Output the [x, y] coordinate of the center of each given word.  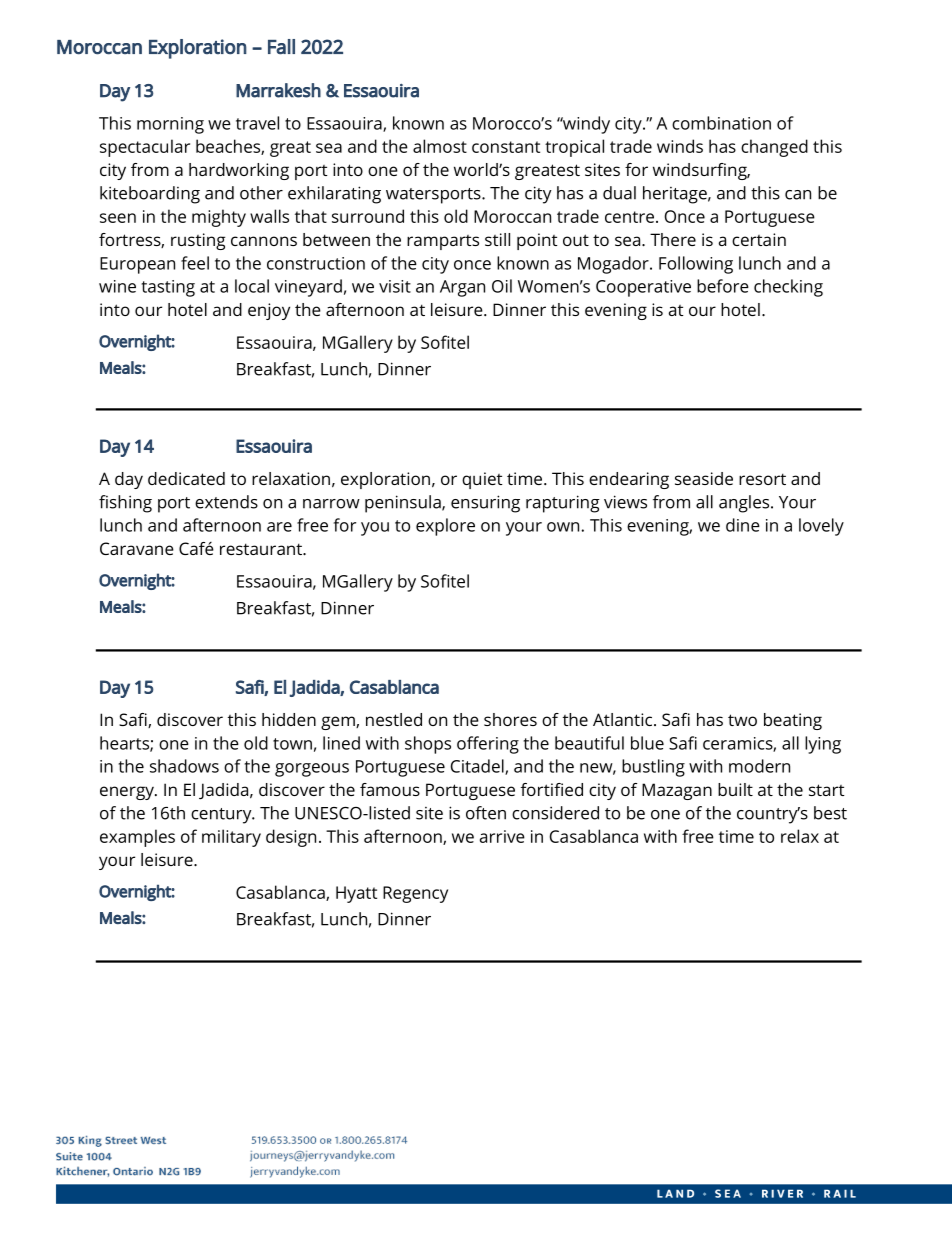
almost [440, 146]
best [830, 813]
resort [762, 479]
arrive [502, 836]
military [231, 838]
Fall [281, 47]
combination [721, 123]
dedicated [186, 478]
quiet [482, 480]
